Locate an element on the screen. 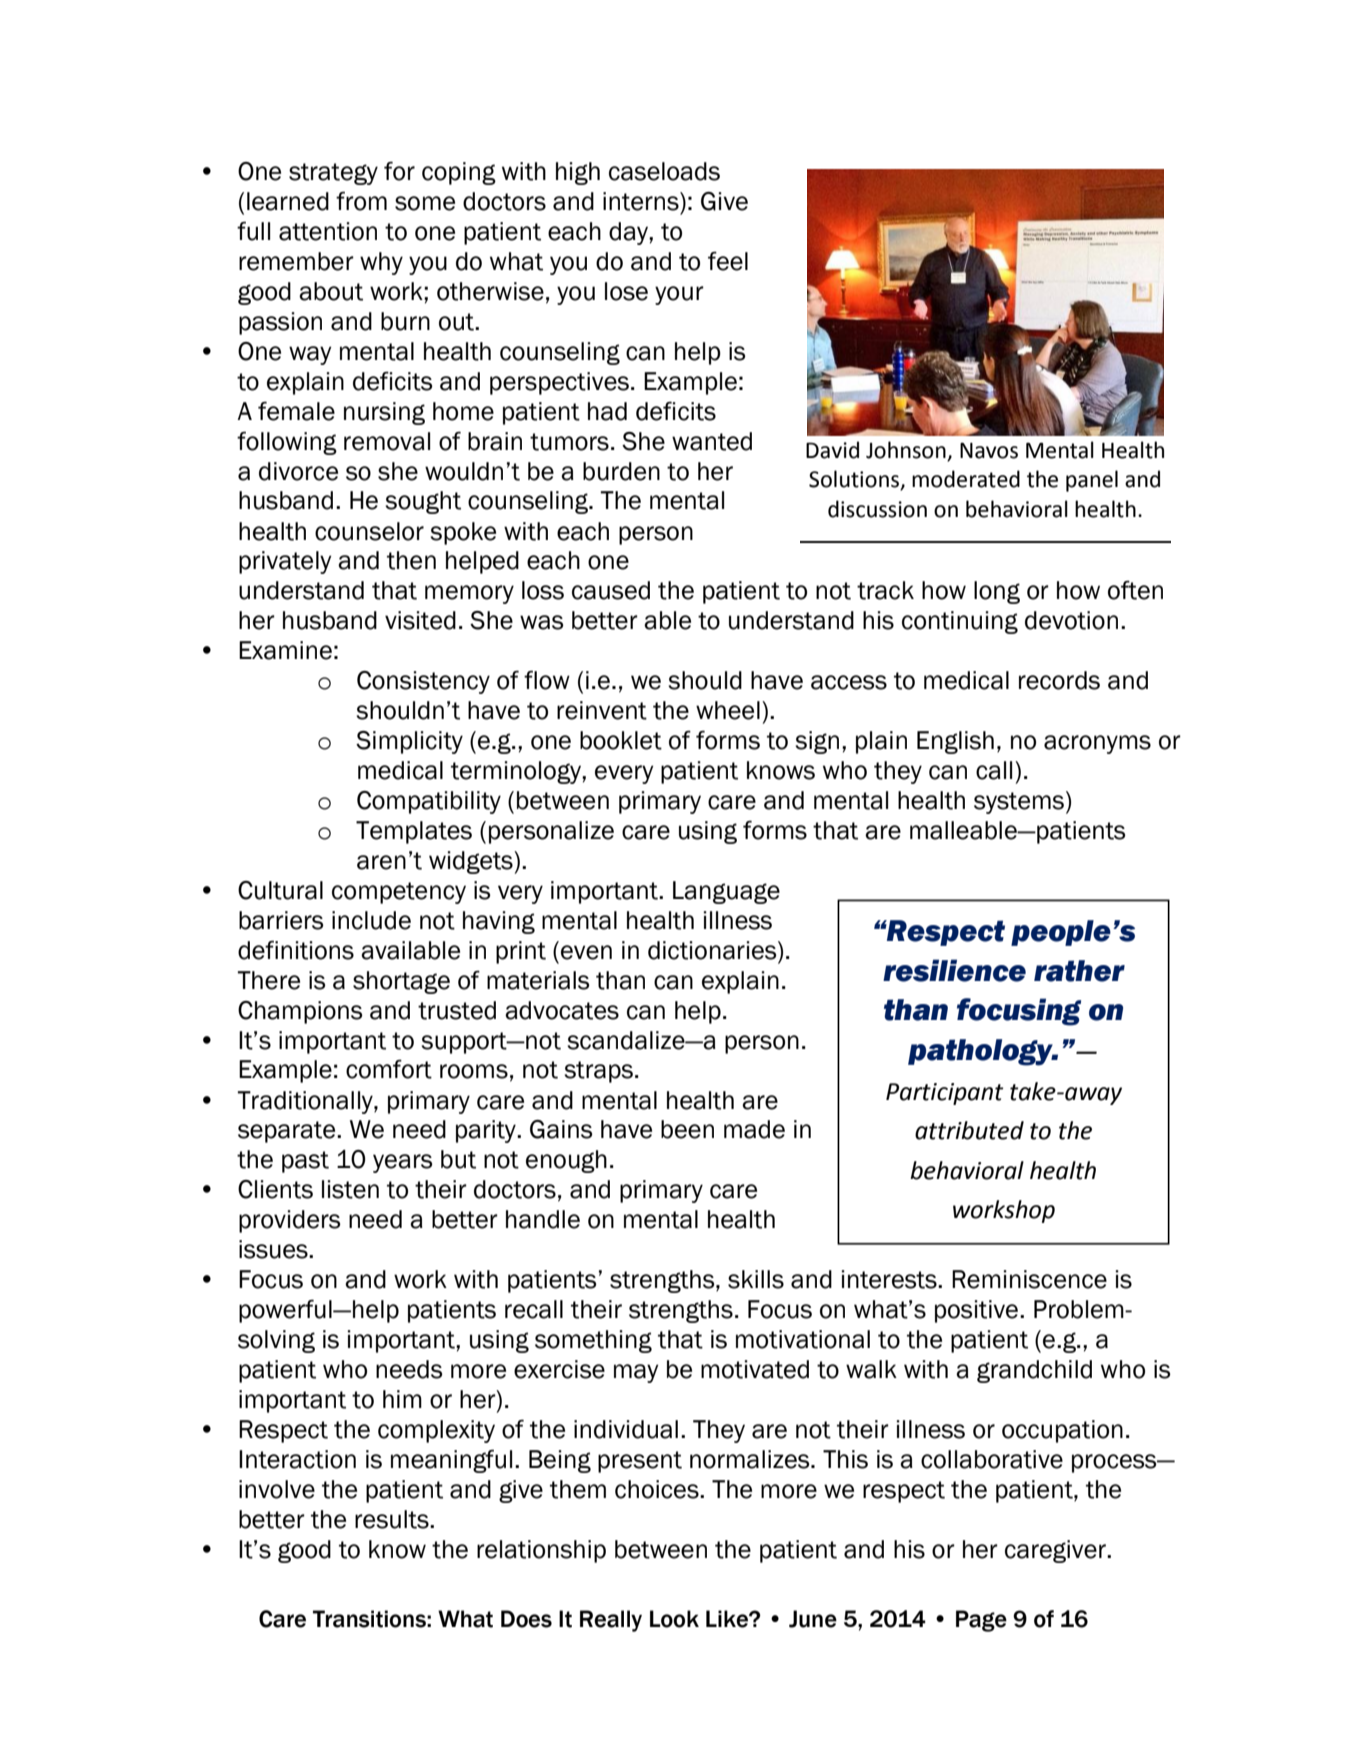 The image size is (1347, 1743). feel is located at coordinates (728, 261).
